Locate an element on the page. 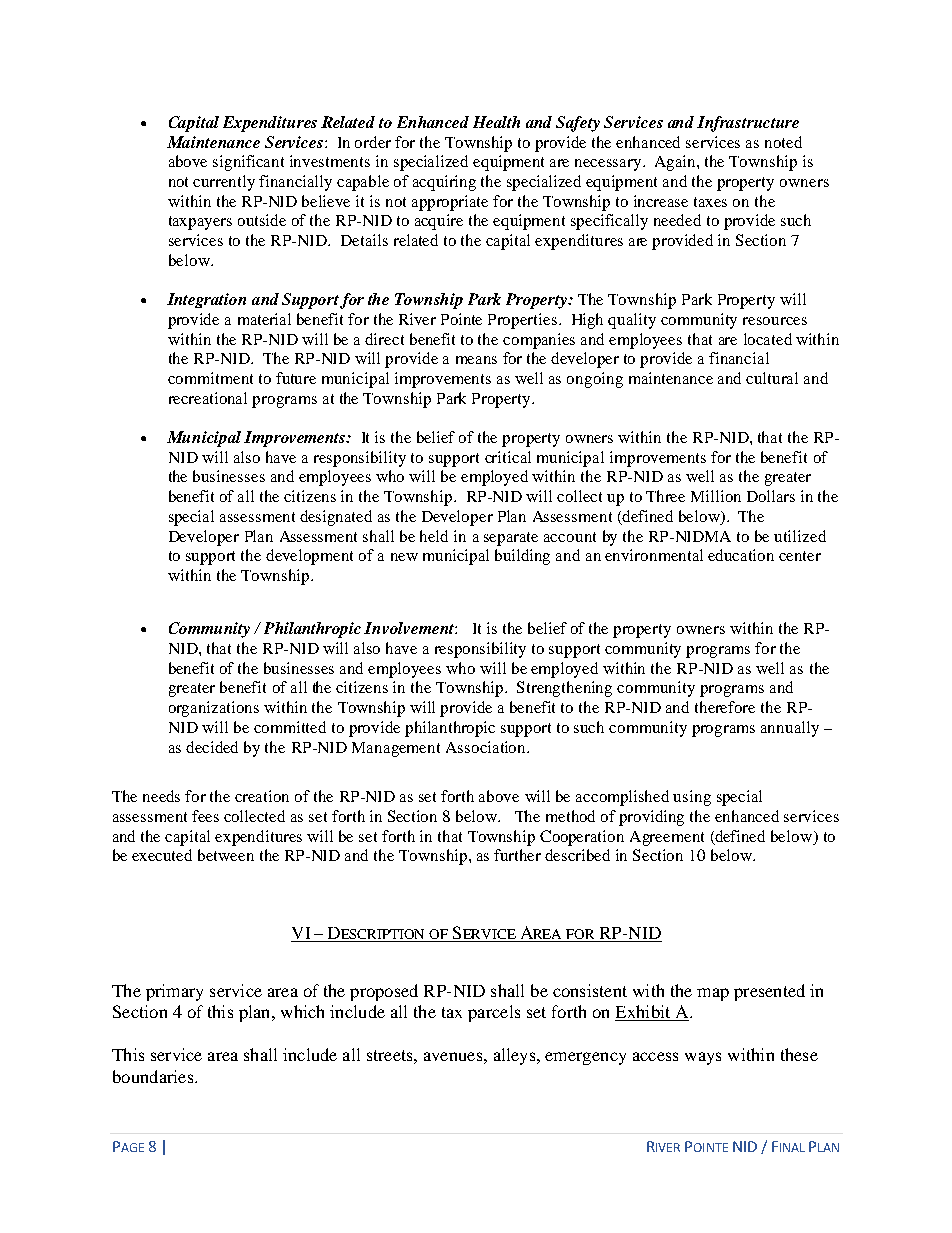 Image resolution: width=952 pixels, height=1233 pixels. cultural is located at coordinates (772, 378).
